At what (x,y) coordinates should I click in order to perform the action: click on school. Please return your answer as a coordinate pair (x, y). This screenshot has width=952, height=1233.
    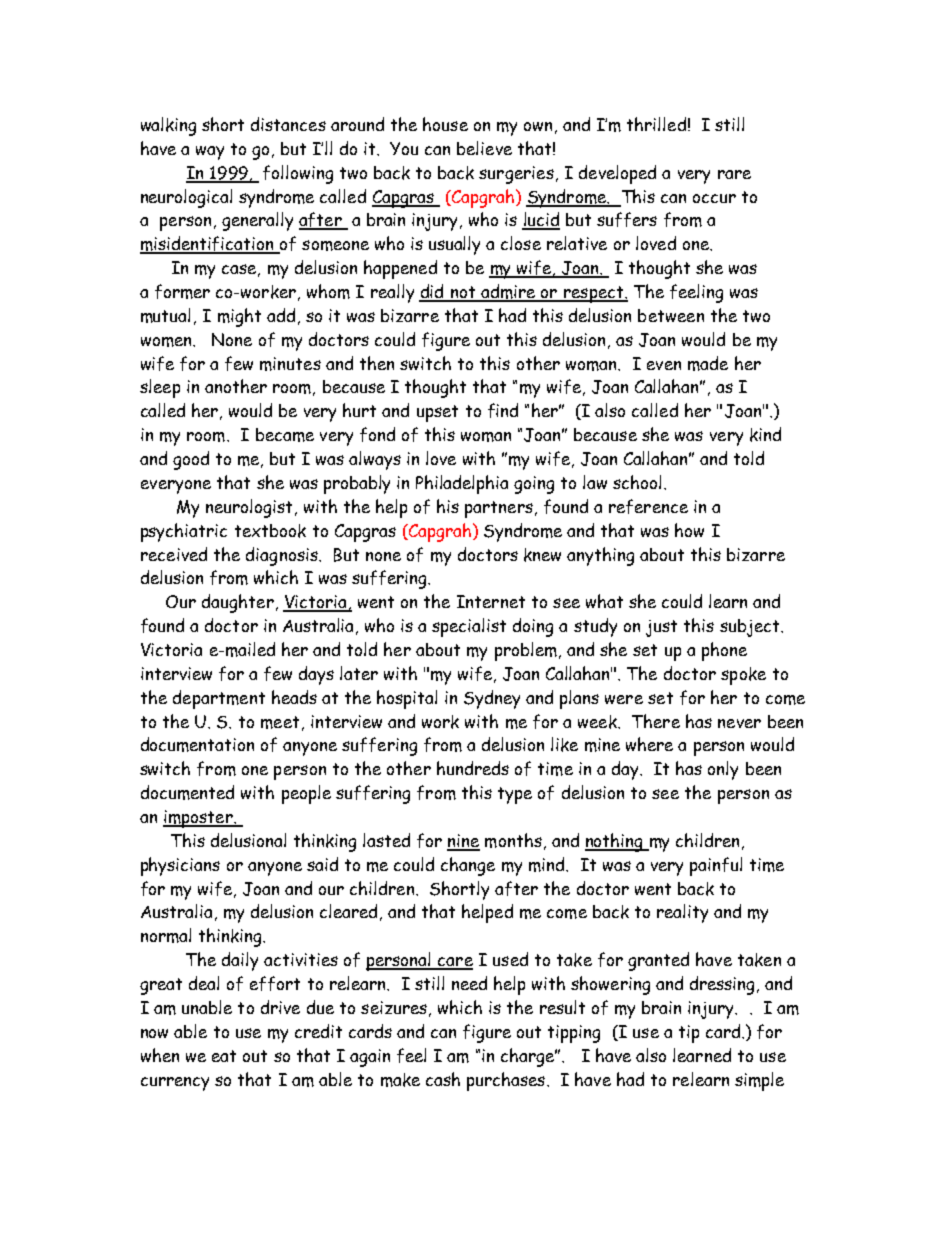
    Looking at the image, I should click on (637, 482).
